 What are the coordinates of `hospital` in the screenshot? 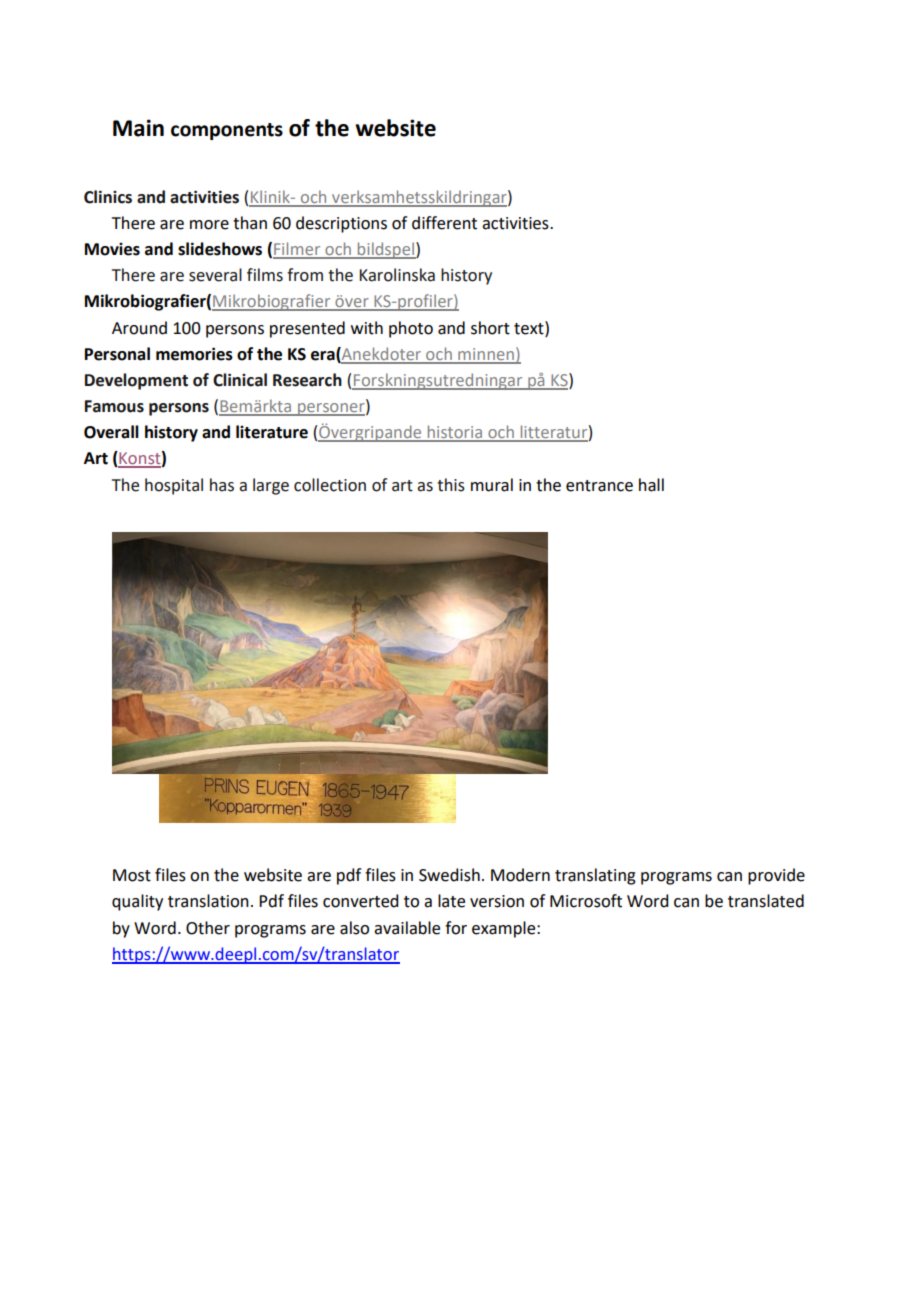 It's located at (174, 486).
